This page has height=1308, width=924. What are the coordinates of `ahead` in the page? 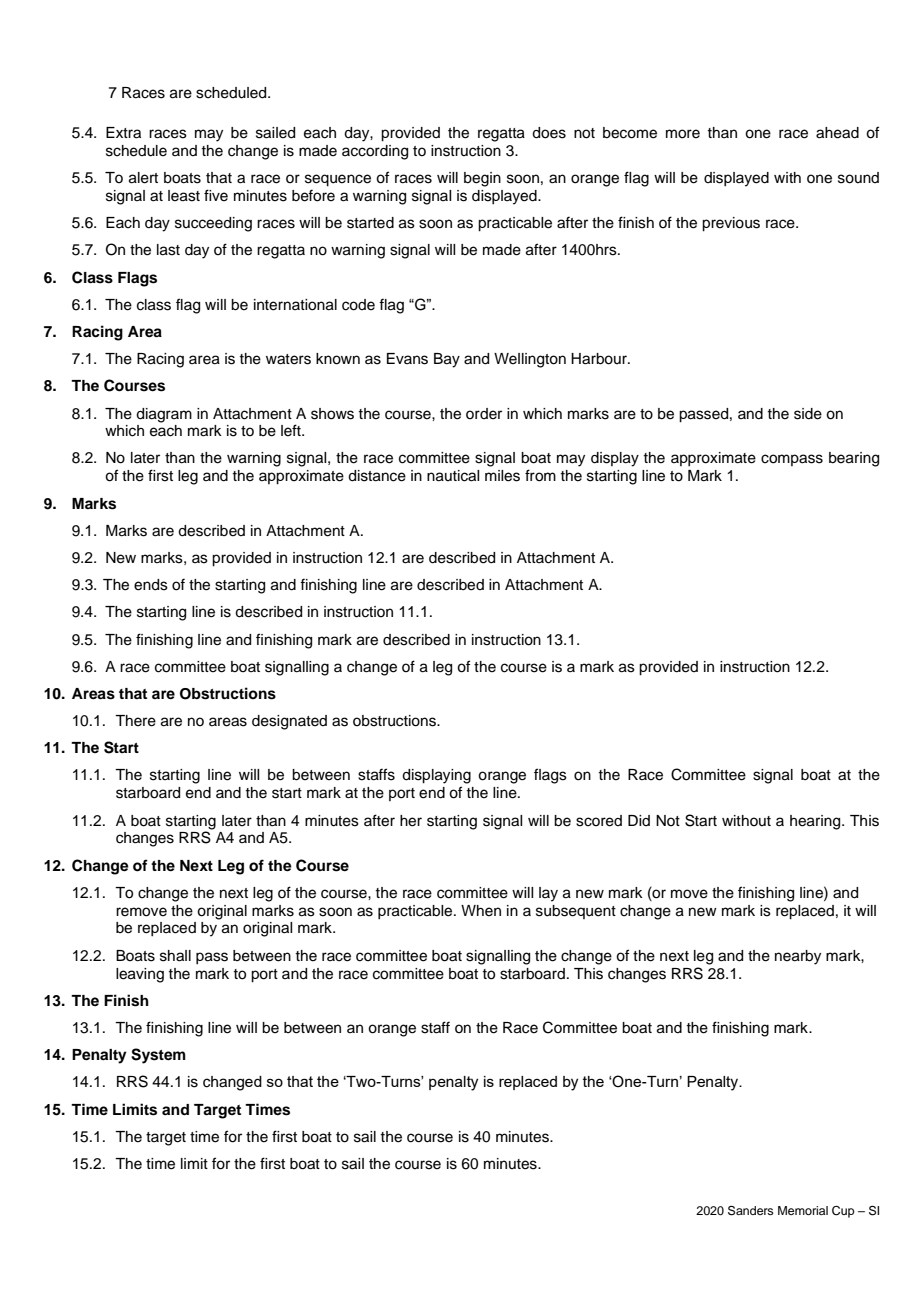 It's located at (837, 133).
